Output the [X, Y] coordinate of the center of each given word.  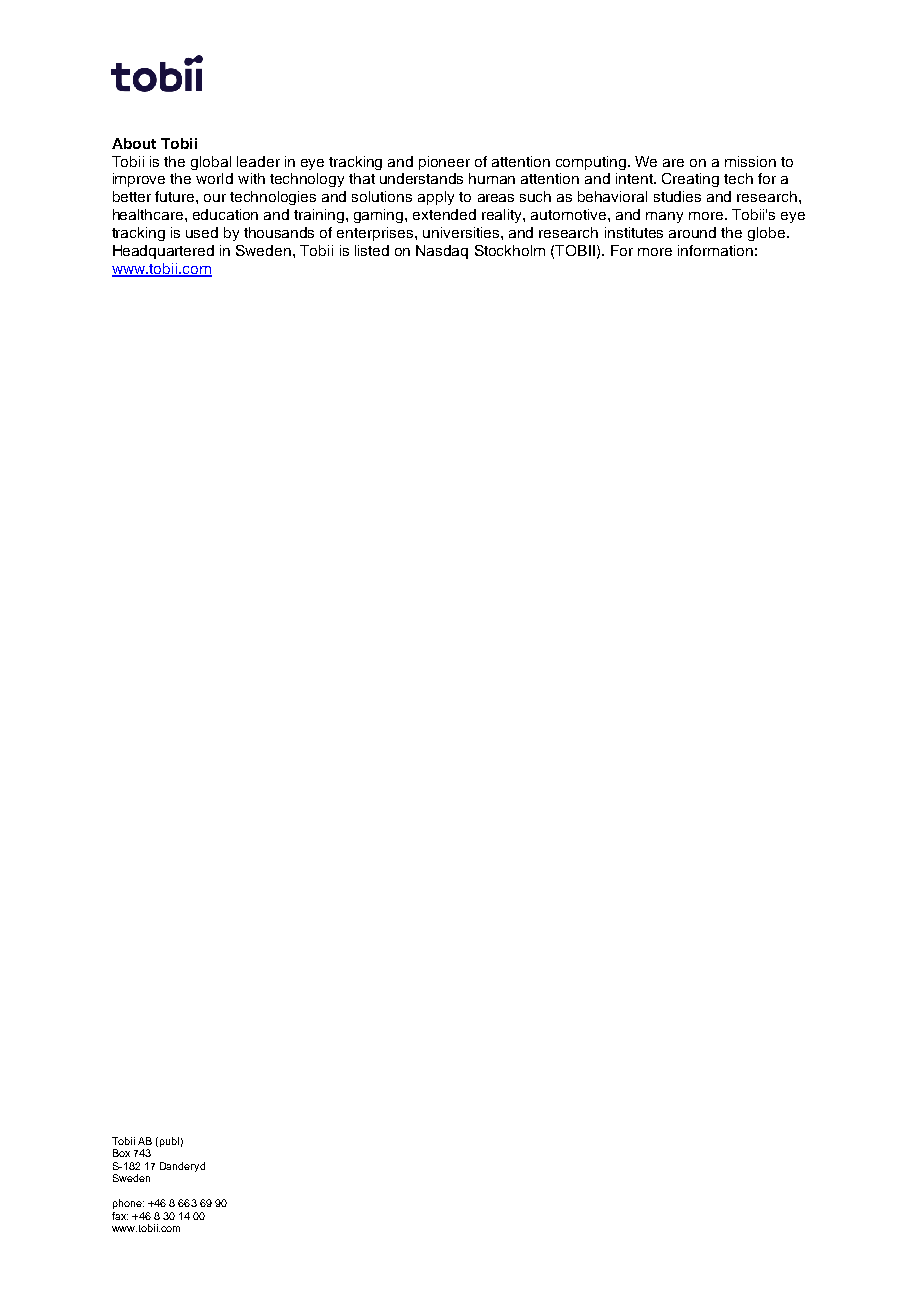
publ [169, 1142]
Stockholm [510, 250]
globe [768, 234]
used [202, 232]
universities [462, 232]
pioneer [444, 163]
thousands [279, 232]
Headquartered [163, 252]
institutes [634, 232]
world [214, 178]
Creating [690, 180]
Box [121, 1153]
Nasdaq [442, 252]
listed [372, 250]
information [715, 250]
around [692, 232]
